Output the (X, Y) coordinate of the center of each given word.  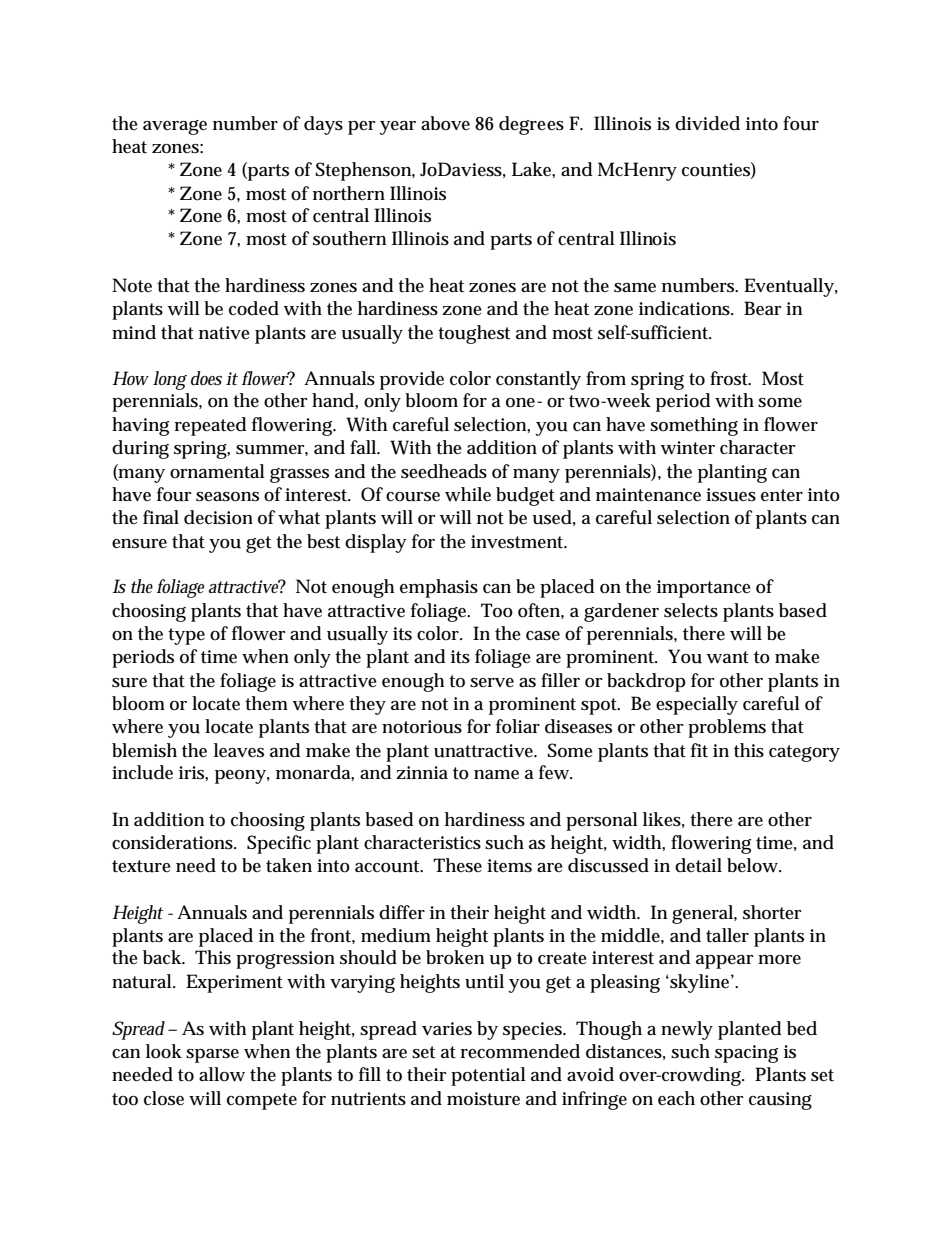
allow (222, 1074)
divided (707, 123)
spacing (746, 1054)
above (445, 123)
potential (488, 1076)
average (175, 127)
